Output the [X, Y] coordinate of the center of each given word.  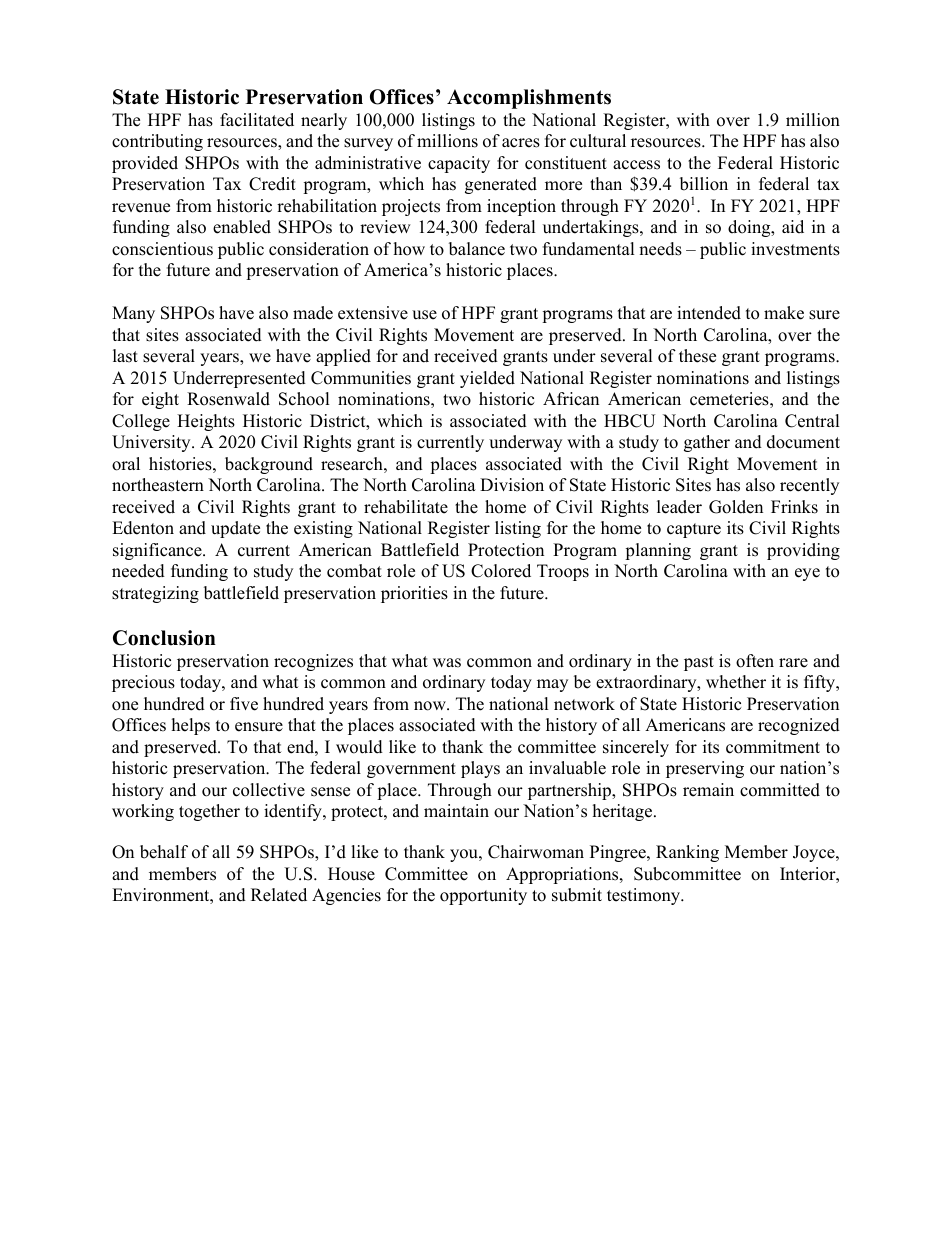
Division [512, 485]
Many [133, 314]
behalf [164, 852]
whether [736, 682]
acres [521, 143]
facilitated [257, 120]
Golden [736, 507]
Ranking [687, 853]
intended [709, 313]
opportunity [483, 896]
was [447, 663]
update [235, 529]
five [244, 704]
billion [704, 184]
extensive [373, 313]
